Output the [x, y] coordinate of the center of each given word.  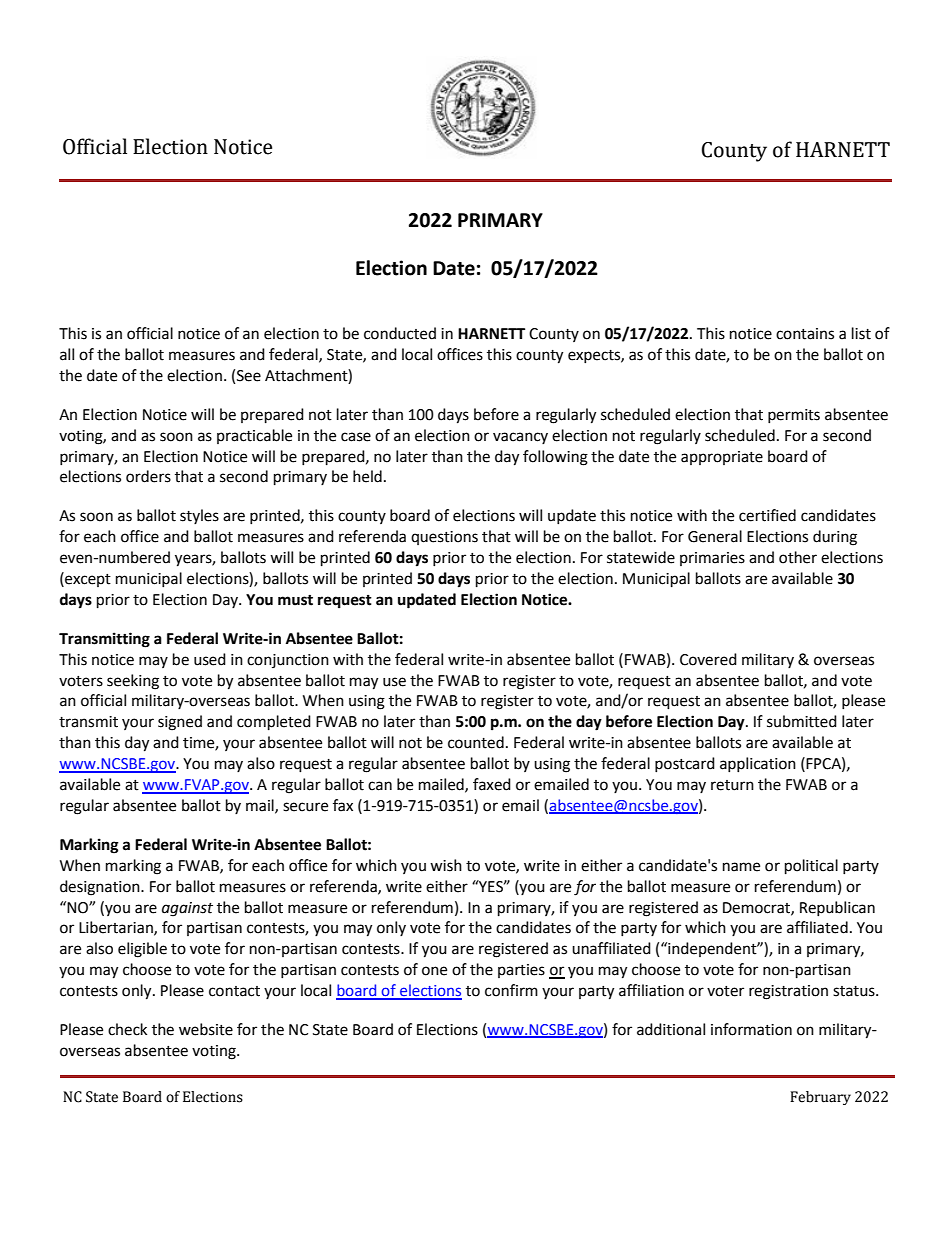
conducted [400, 333]
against [187, 909]
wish [446, 865]
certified [767, 515]
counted [476, 742]
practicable [254, 436]
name [741, 867]
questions [444, 538]
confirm [511, 990]
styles [199, 516]
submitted [802, 721]
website [206, 1029]
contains [805, 334]
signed [180, 723]
